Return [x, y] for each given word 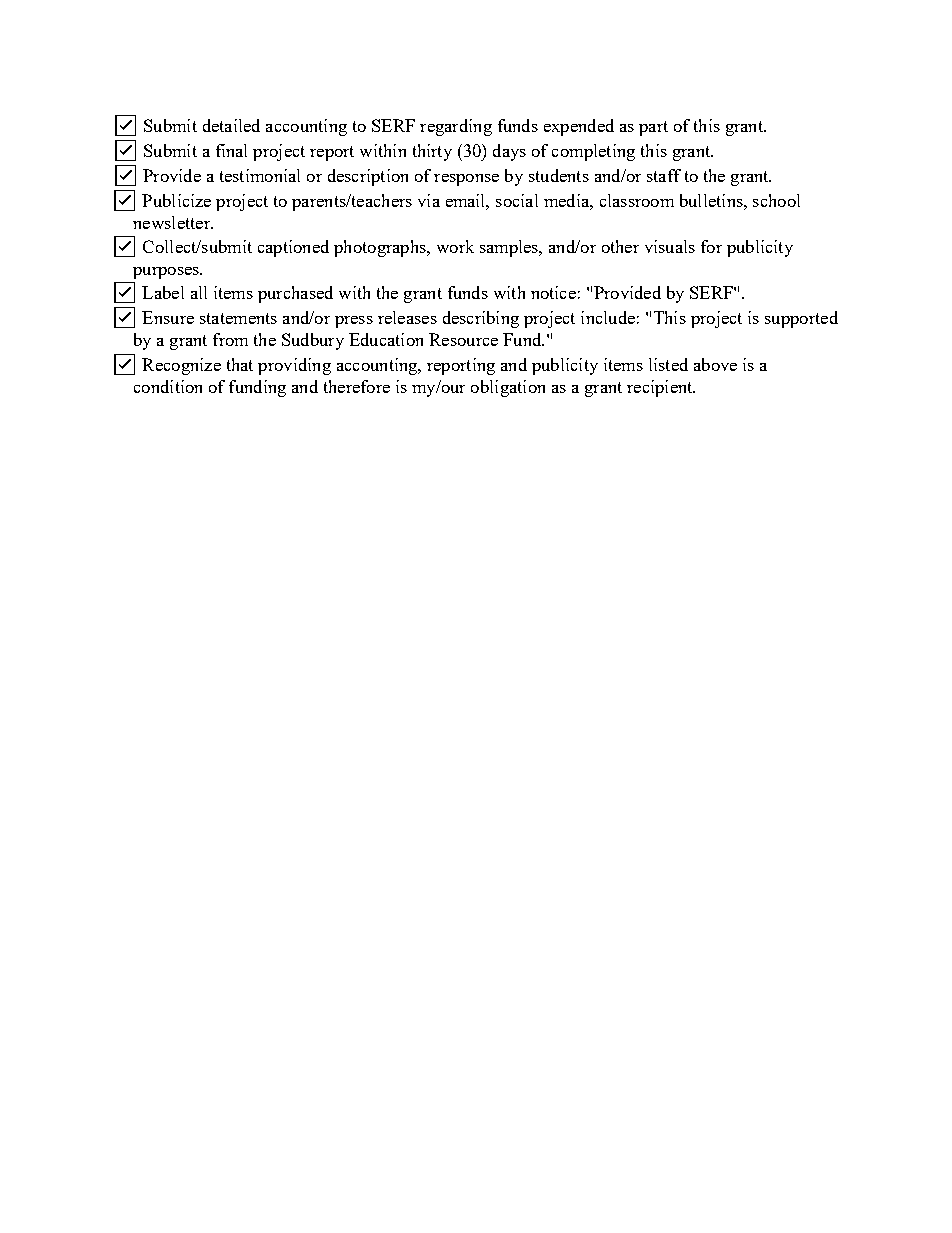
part [653, 128]
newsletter [172, 222]
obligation [508, 388]
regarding [456, 127]
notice [553, 292]
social [517, 200]
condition [168, 386]
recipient [661, 388]
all [199, 292]
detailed [231, 125]
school [776, 200]
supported [801, 319]
